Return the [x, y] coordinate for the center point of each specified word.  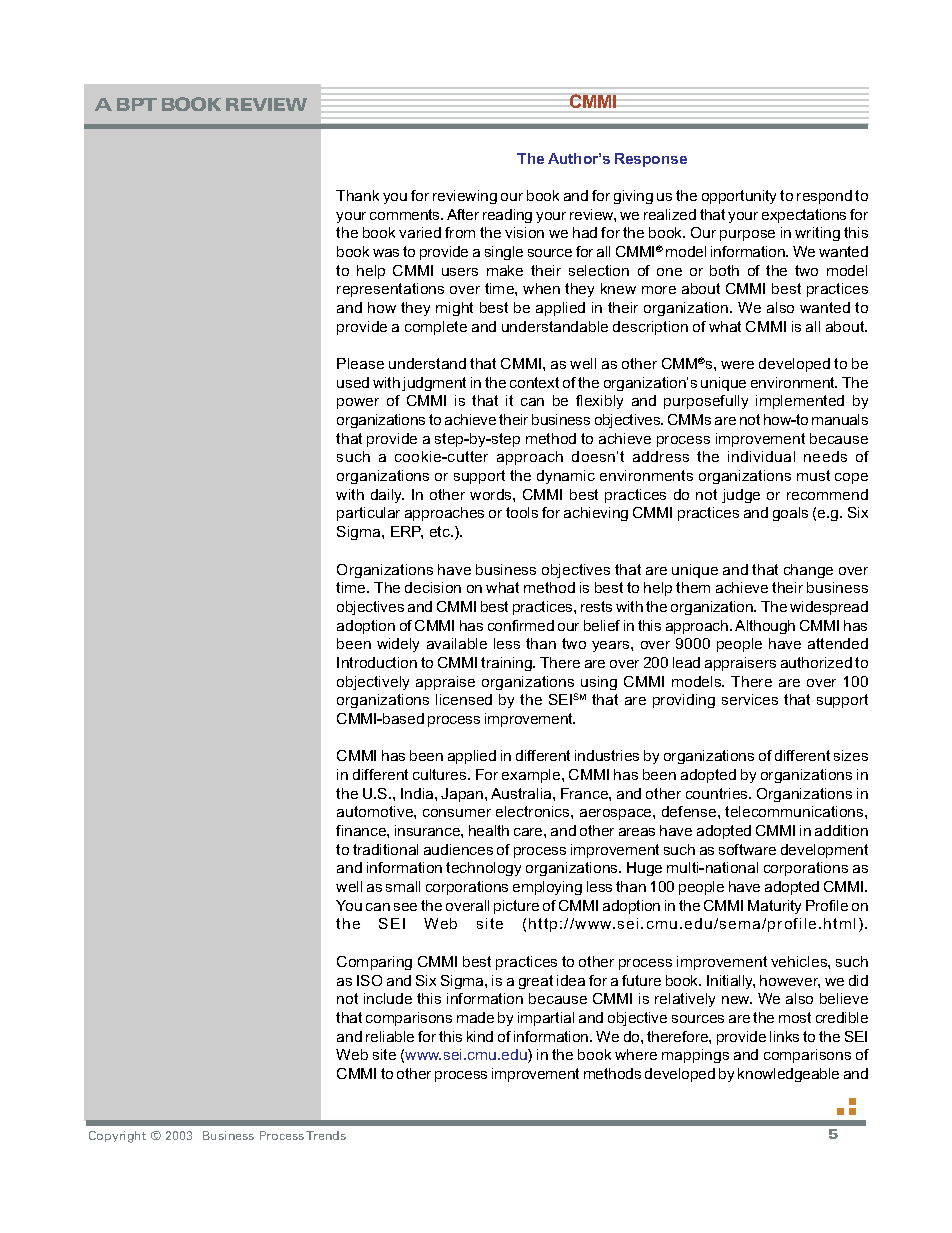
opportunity [739, 197]
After [463, 214]
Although [765, 627]
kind [480, 1036]
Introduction [377, 662]
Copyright [117, 1137]
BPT [137, 104]
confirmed [521, 625]
